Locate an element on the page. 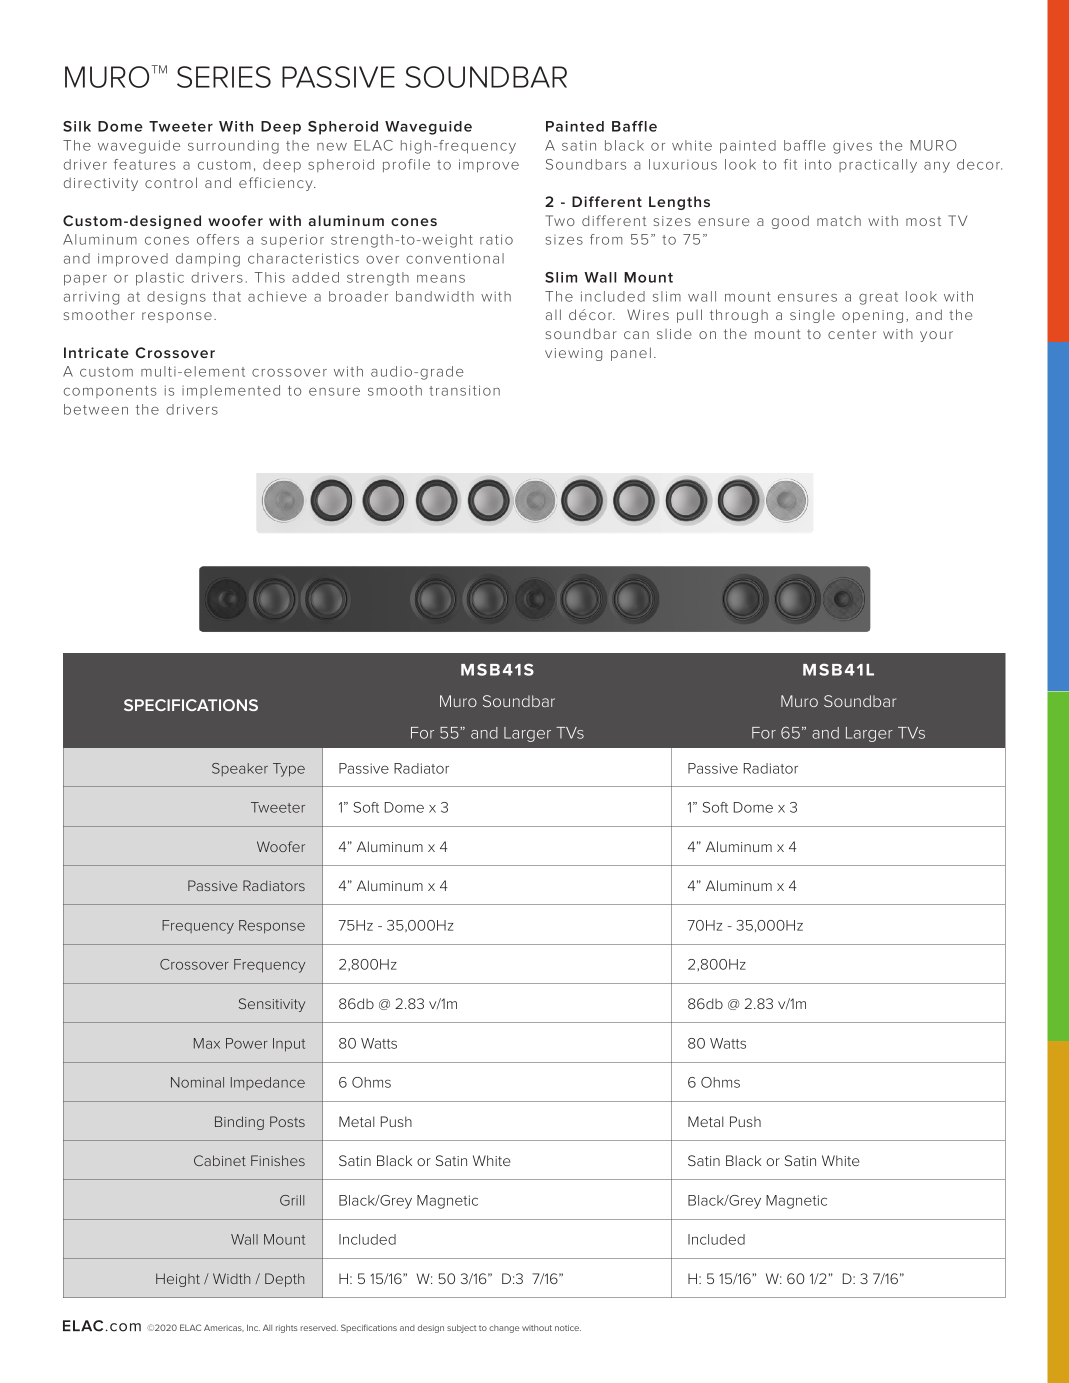 The width and height of the image is (1069, 1383). Type is located at coordinates (289, 770).
